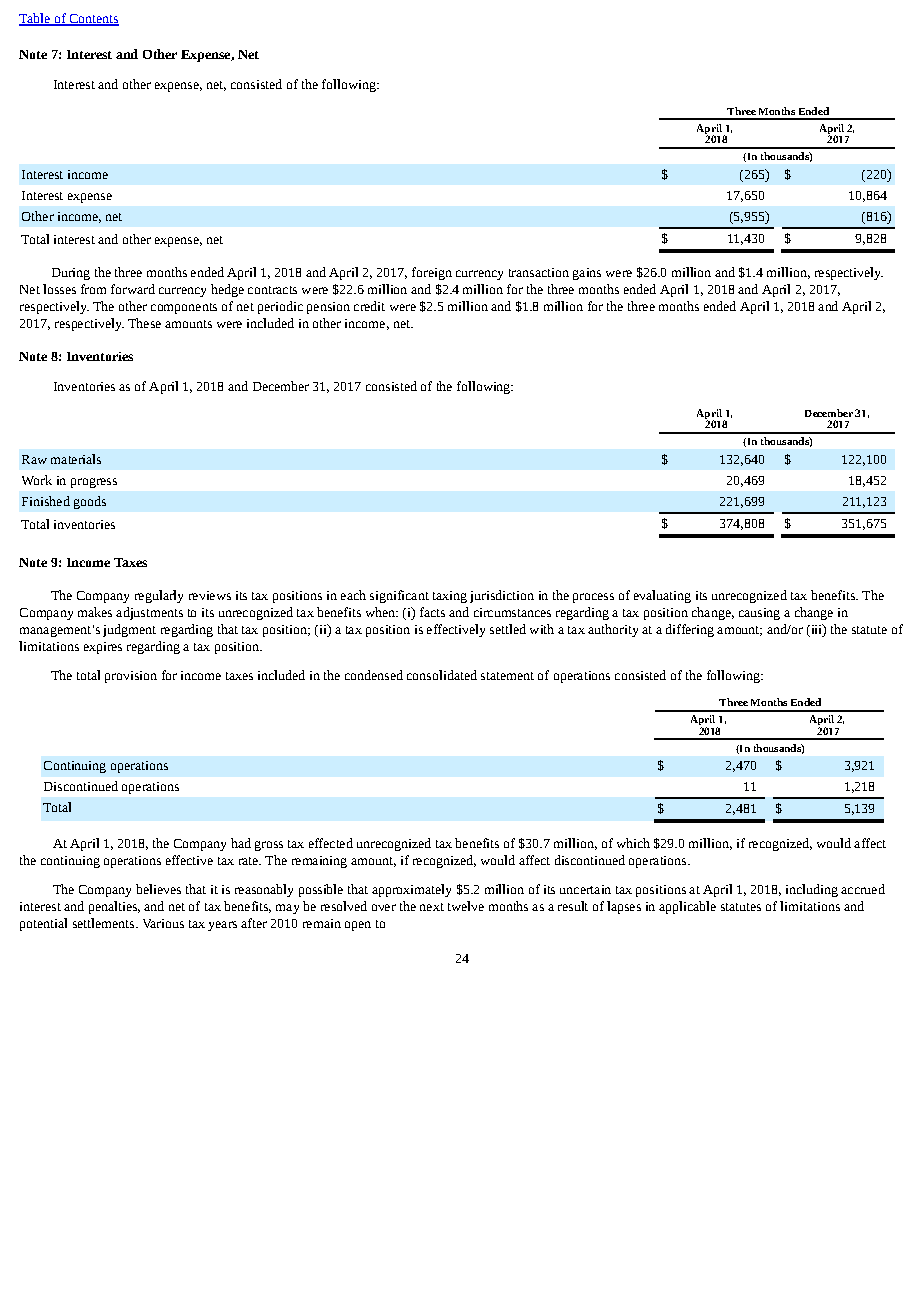 The width and height of the screenshot is (924, 1308). What do you see at coordinates (466, 906) in the screenshot?
I see `twelve` at bounding box center [466, 906].
